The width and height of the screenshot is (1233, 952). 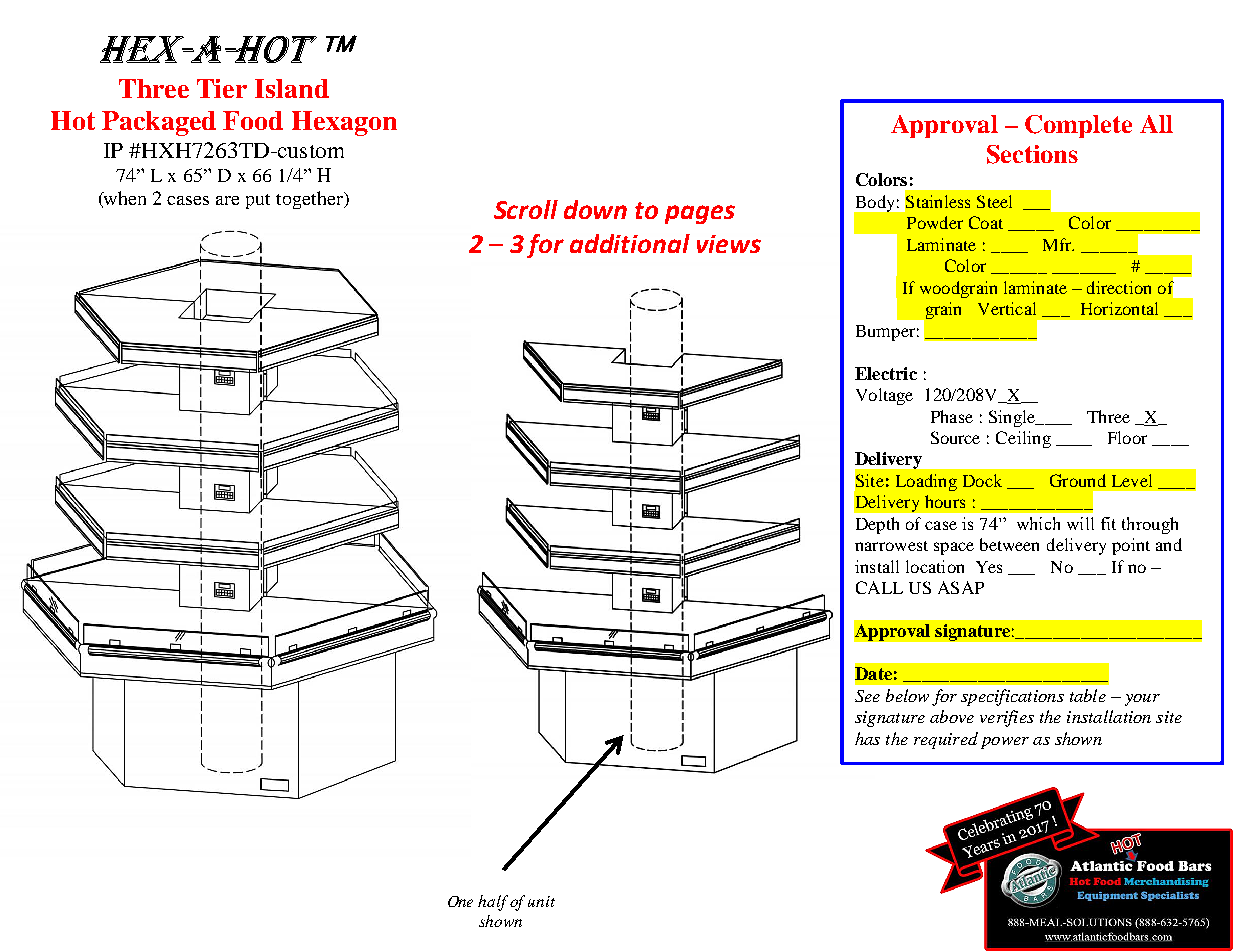 What do you see at coordinates (891, 546) in the screenshot?
I see `narrowest` at bounding box center [891, 546].
